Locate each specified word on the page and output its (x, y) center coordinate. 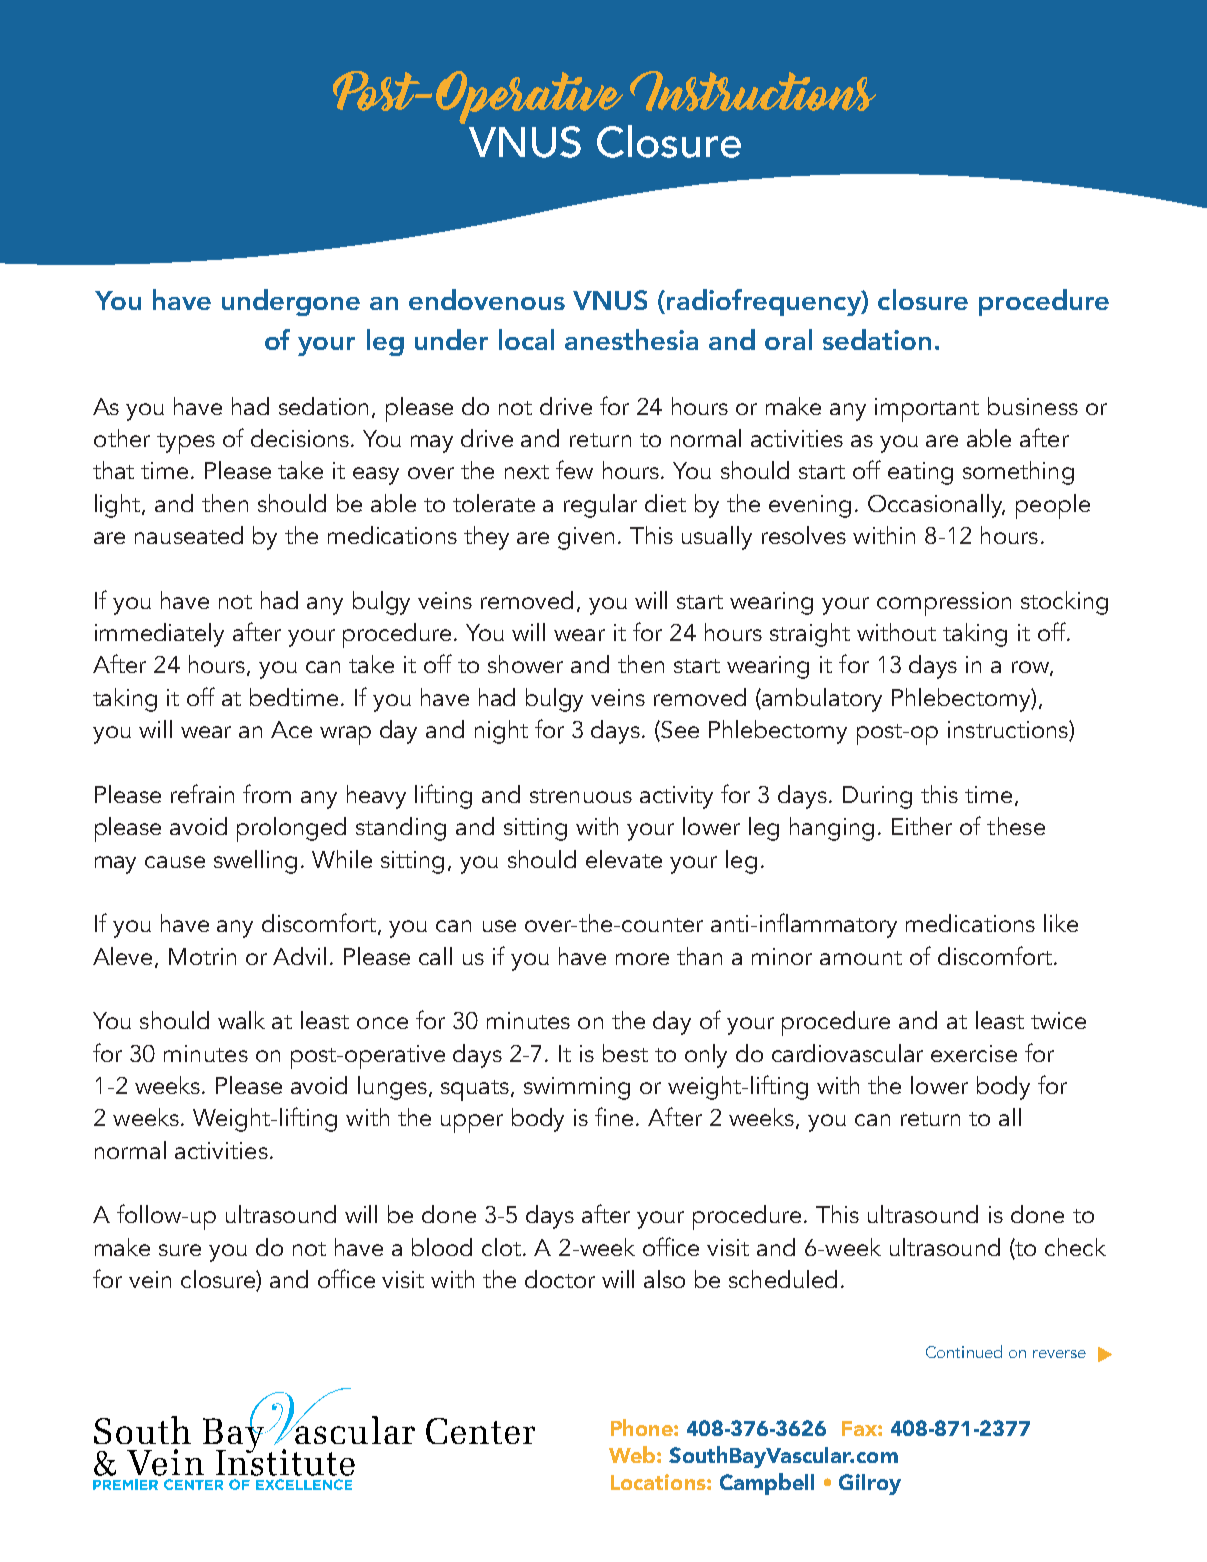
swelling (255, 862)
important (927, 410)
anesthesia (631, 339)
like (1061, 923)
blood (442, 1247)
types (186, 443)
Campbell (767, 1484)
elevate (624, 859)
